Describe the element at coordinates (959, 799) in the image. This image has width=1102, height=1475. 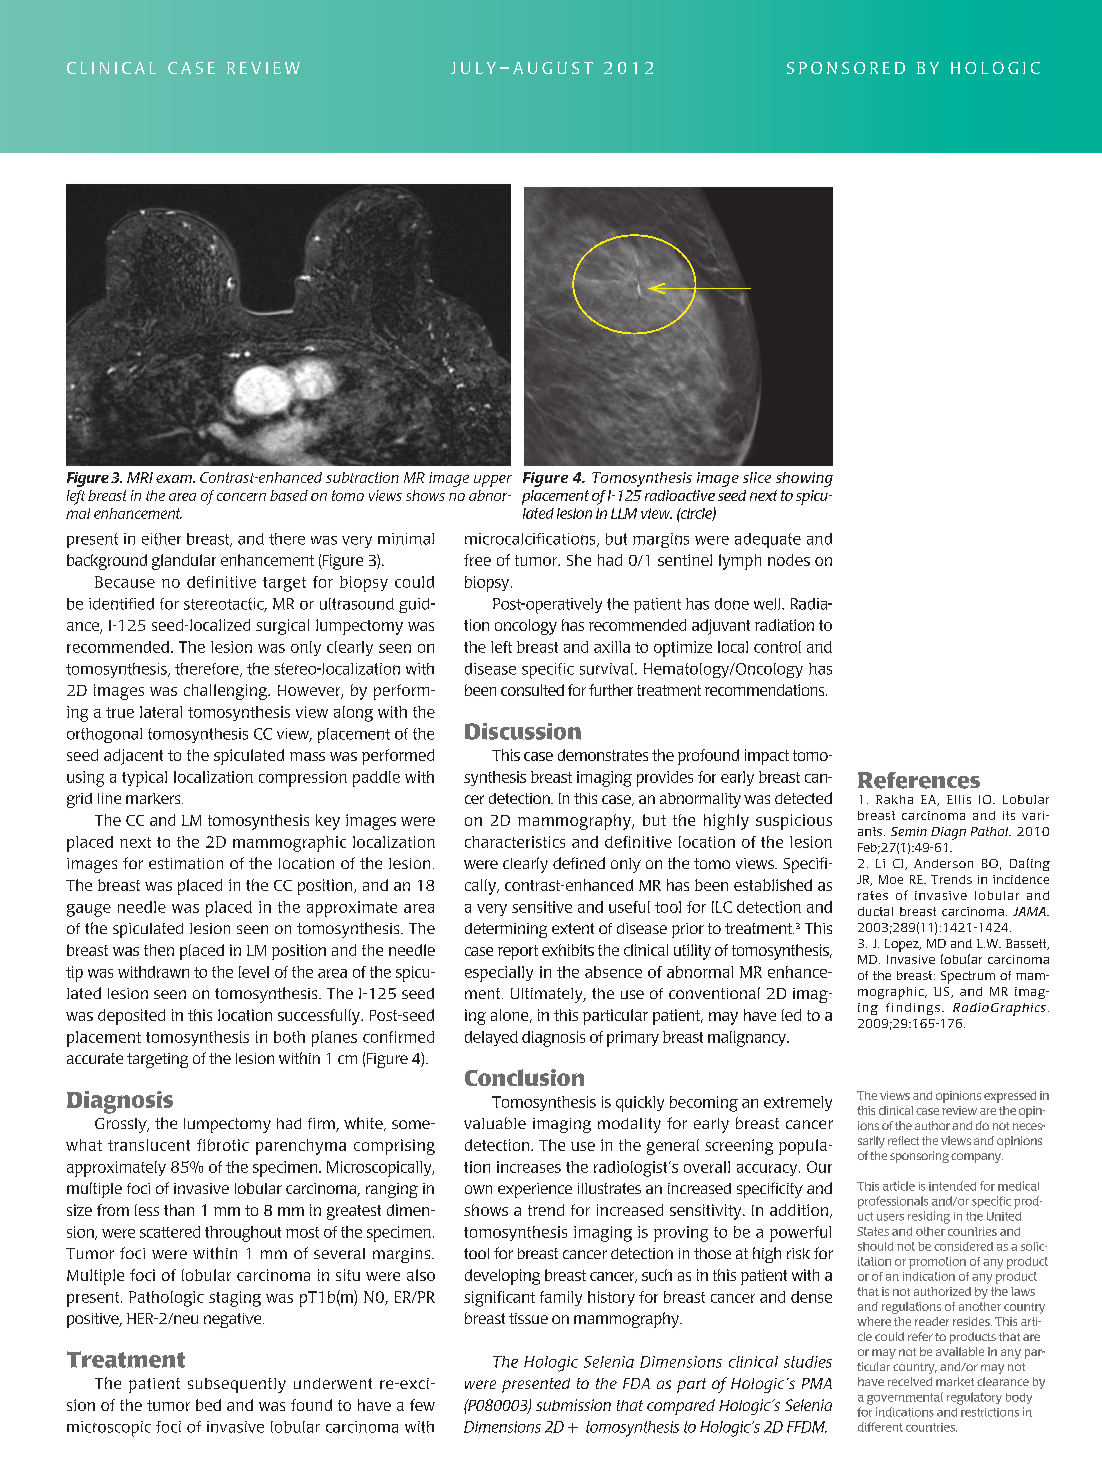
I see `Ellis` at that location.
